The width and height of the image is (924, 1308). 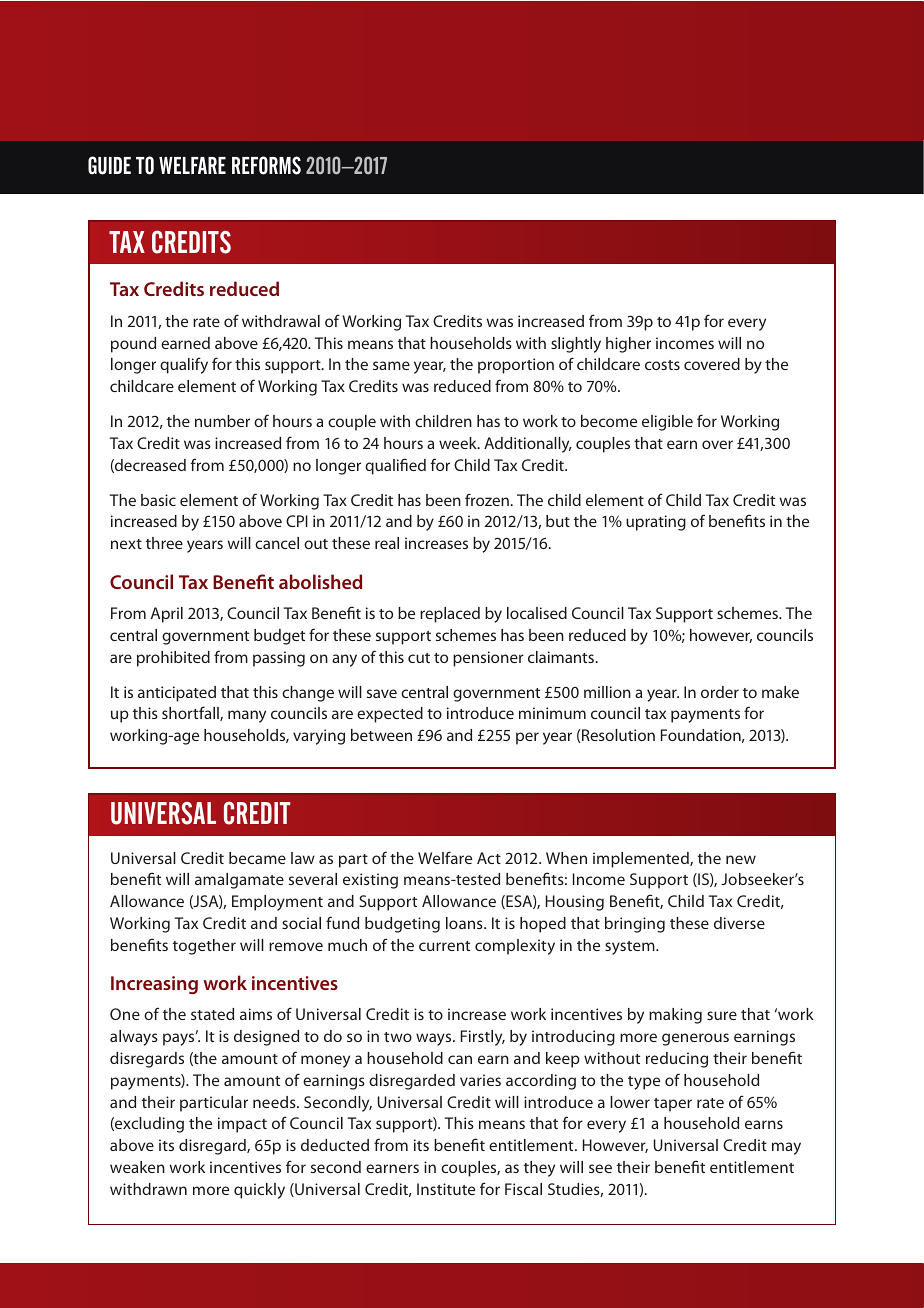 What do you see at coordinates (628, 345) in the image?
I see `higher` at bounding box center [628, 345].
